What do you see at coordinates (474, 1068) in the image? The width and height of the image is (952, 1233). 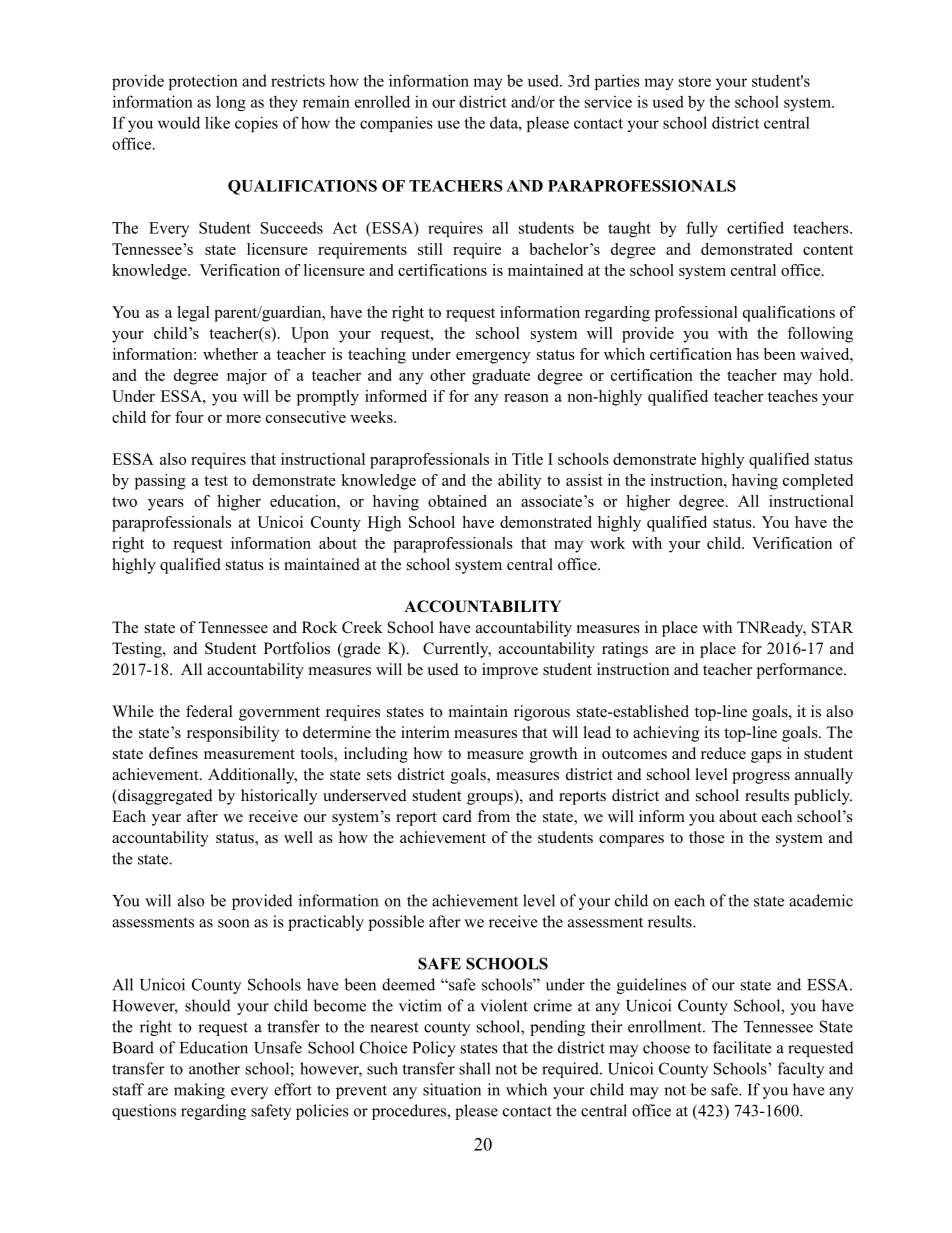 I see `shall` at bounding box center [474, 1068].
